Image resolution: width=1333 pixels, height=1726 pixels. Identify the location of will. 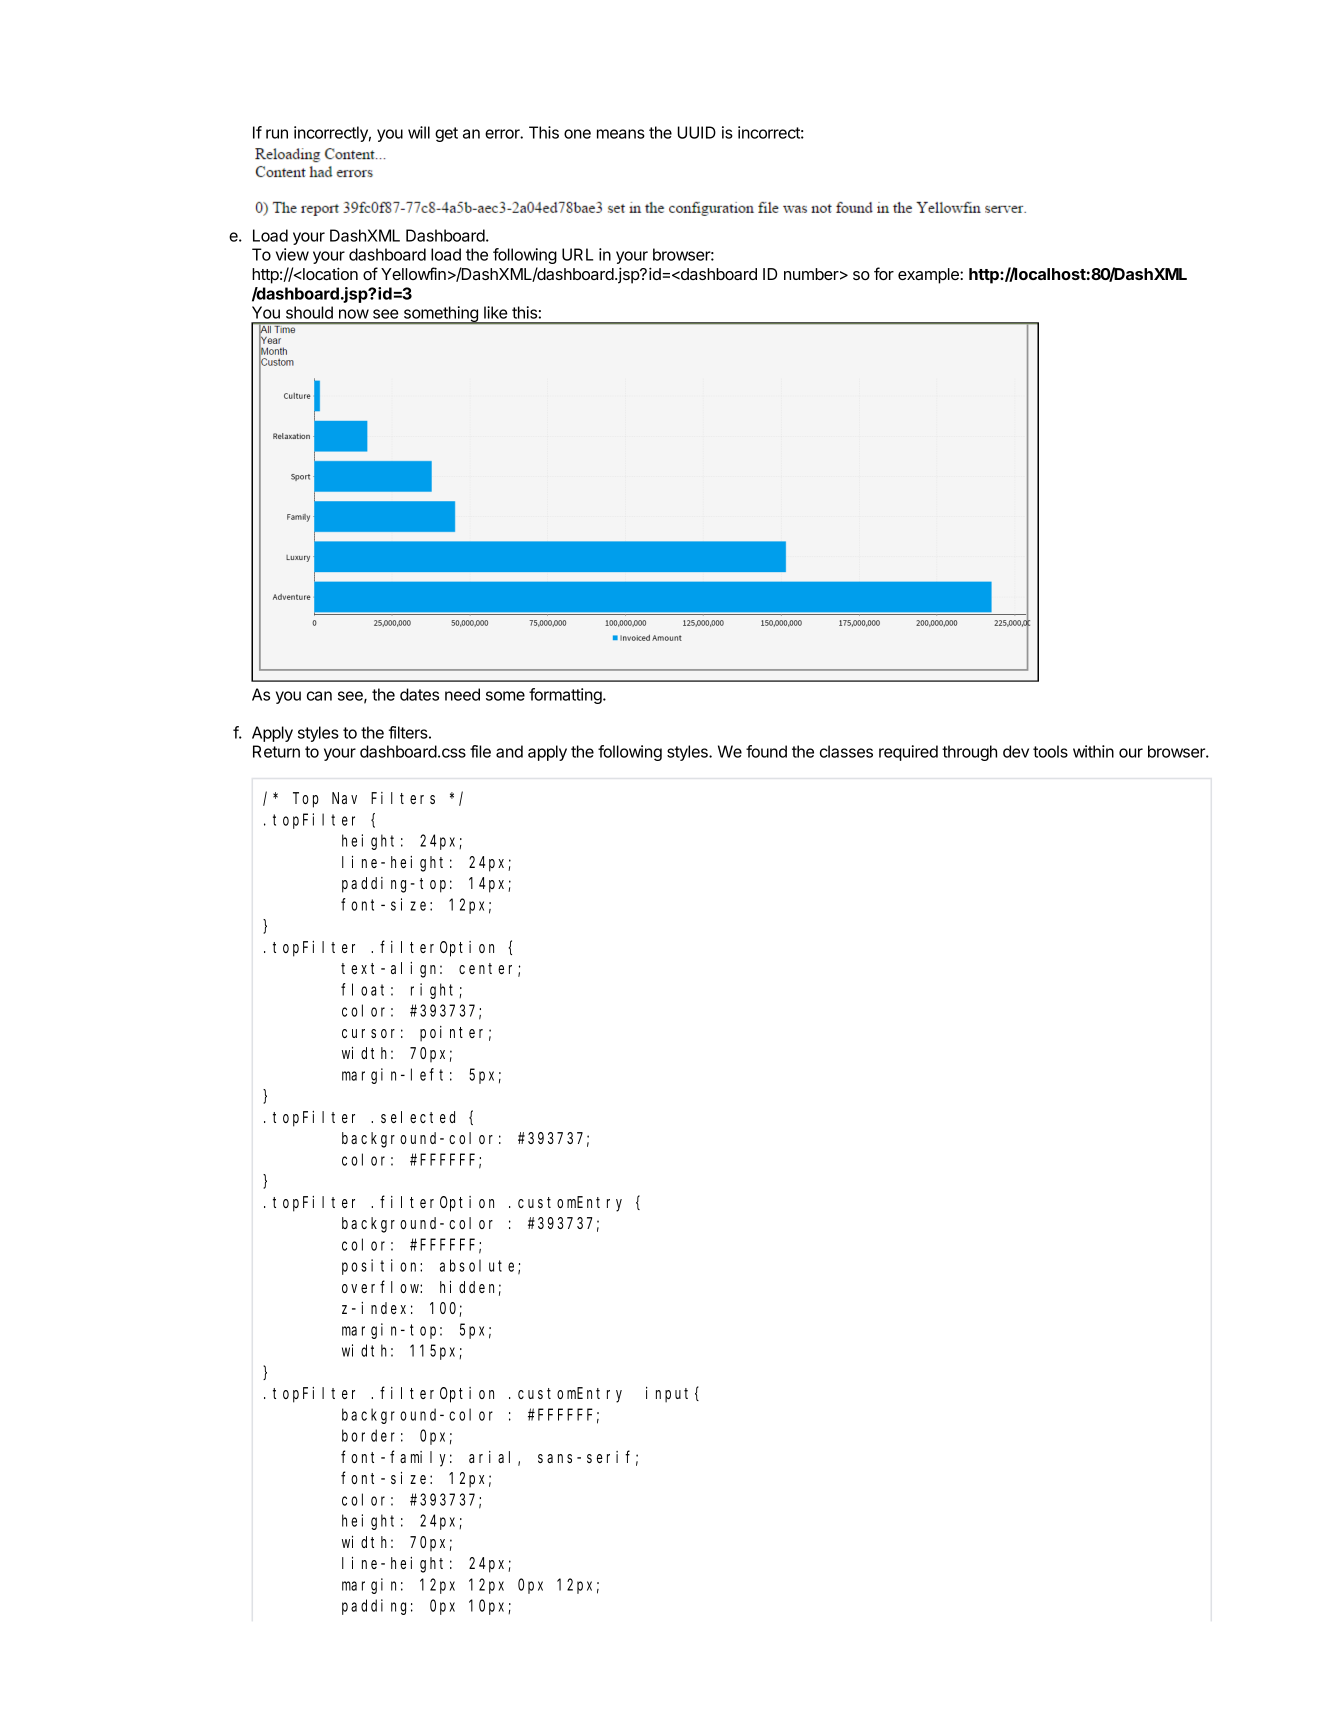
(419, 132).
